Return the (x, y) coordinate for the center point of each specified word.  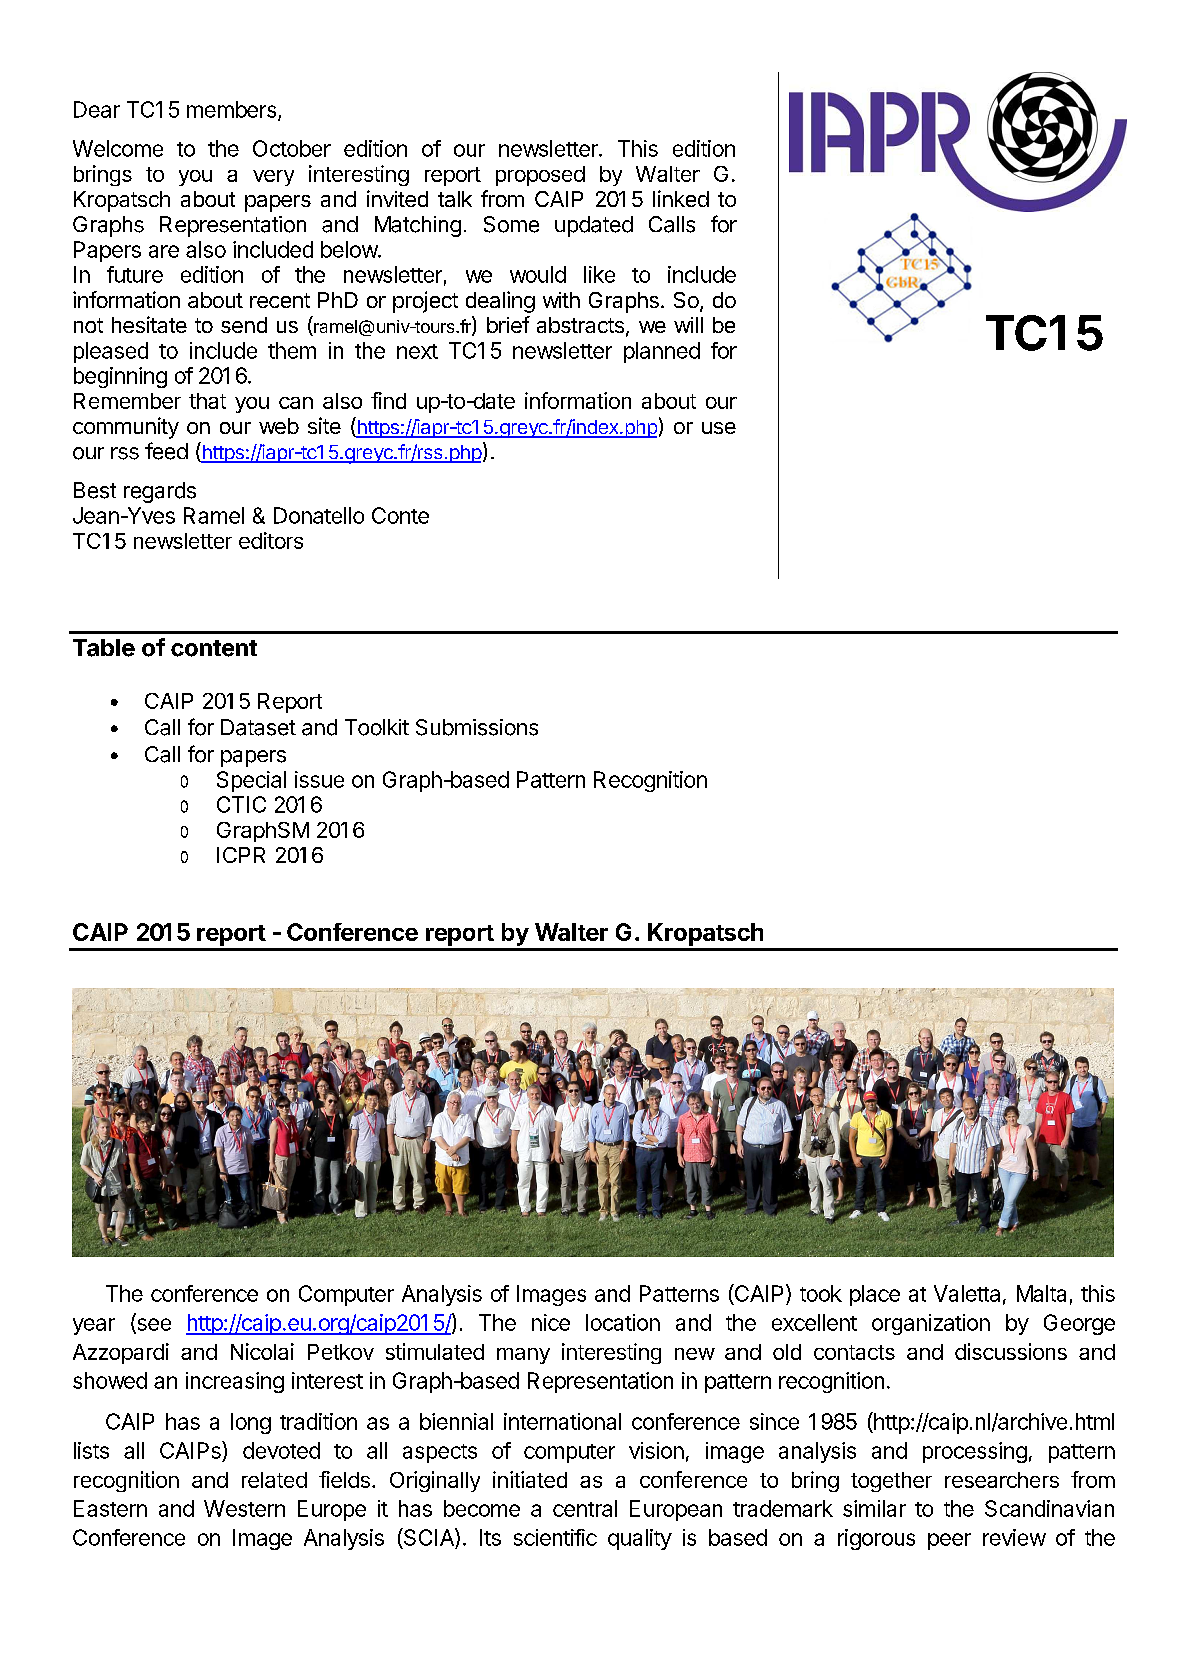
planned (662, 352)
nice (551, 1322)
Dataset (258, 727)
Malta (1041, 1293)
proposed (540, 176)
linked (681, 198)
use (719, 428)
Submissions (477, 727)
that (207, 401)
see (153, 1325)
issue (319, 779)
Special (251, 781)
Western (244, 1508)
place (875, 1295)
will (688, 325)
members (233, 110)
